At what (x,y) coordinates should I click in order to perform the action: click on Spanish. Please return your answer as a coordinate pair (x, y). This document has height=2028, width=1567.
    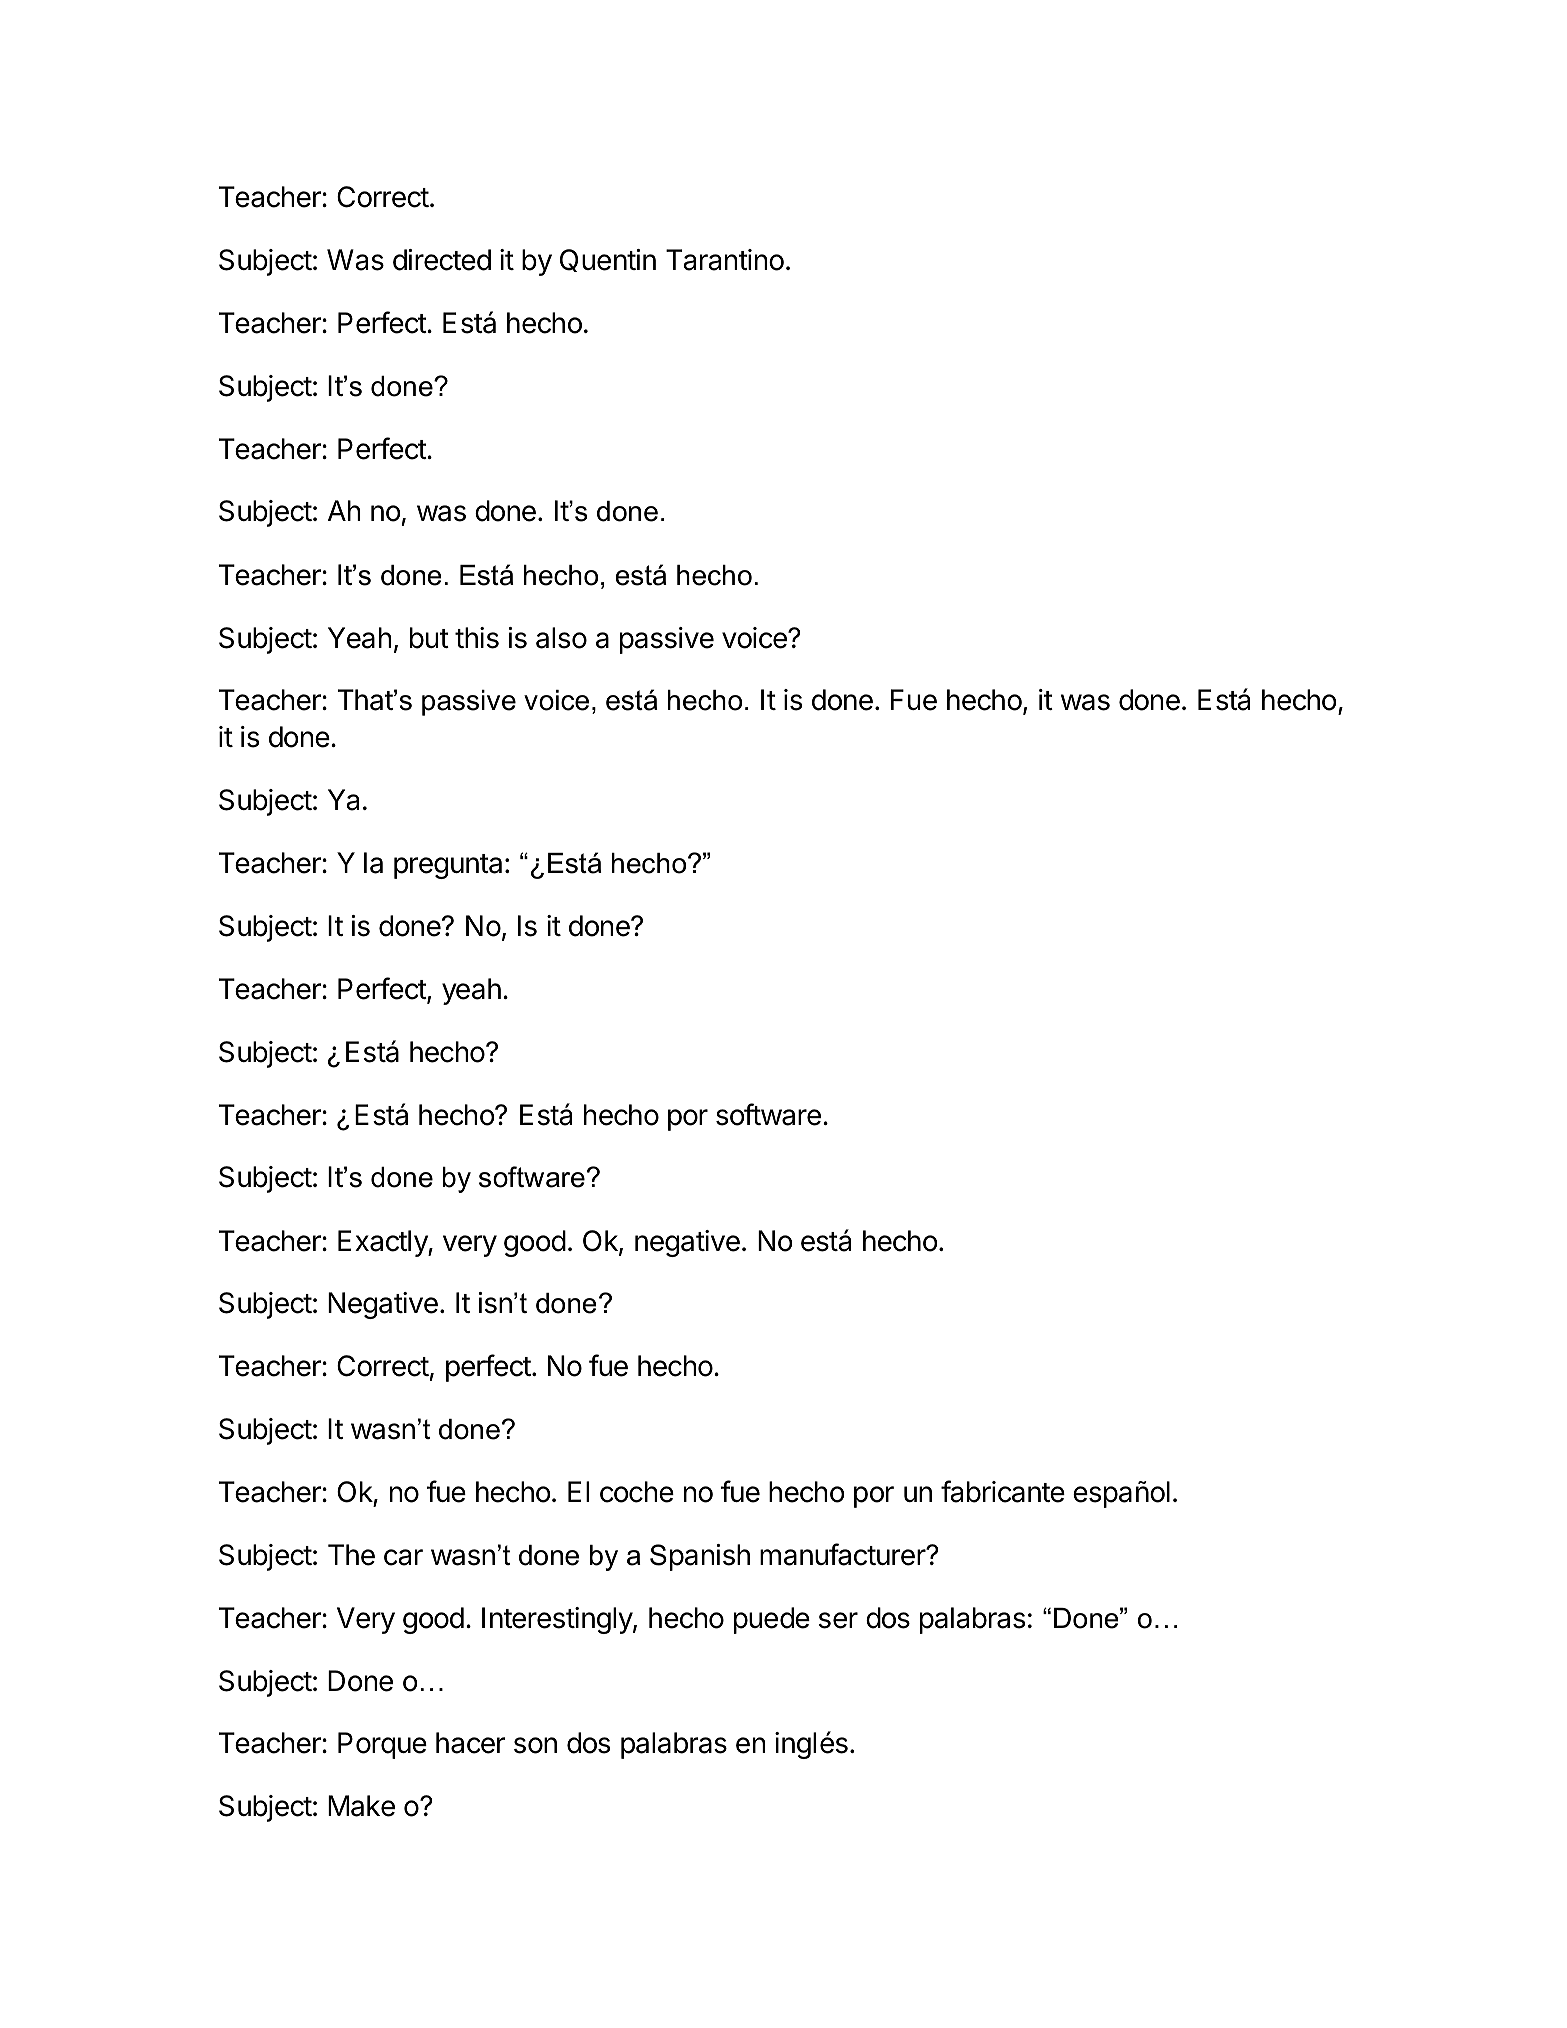
    Looking at the image, I should click on (700, 1557).
